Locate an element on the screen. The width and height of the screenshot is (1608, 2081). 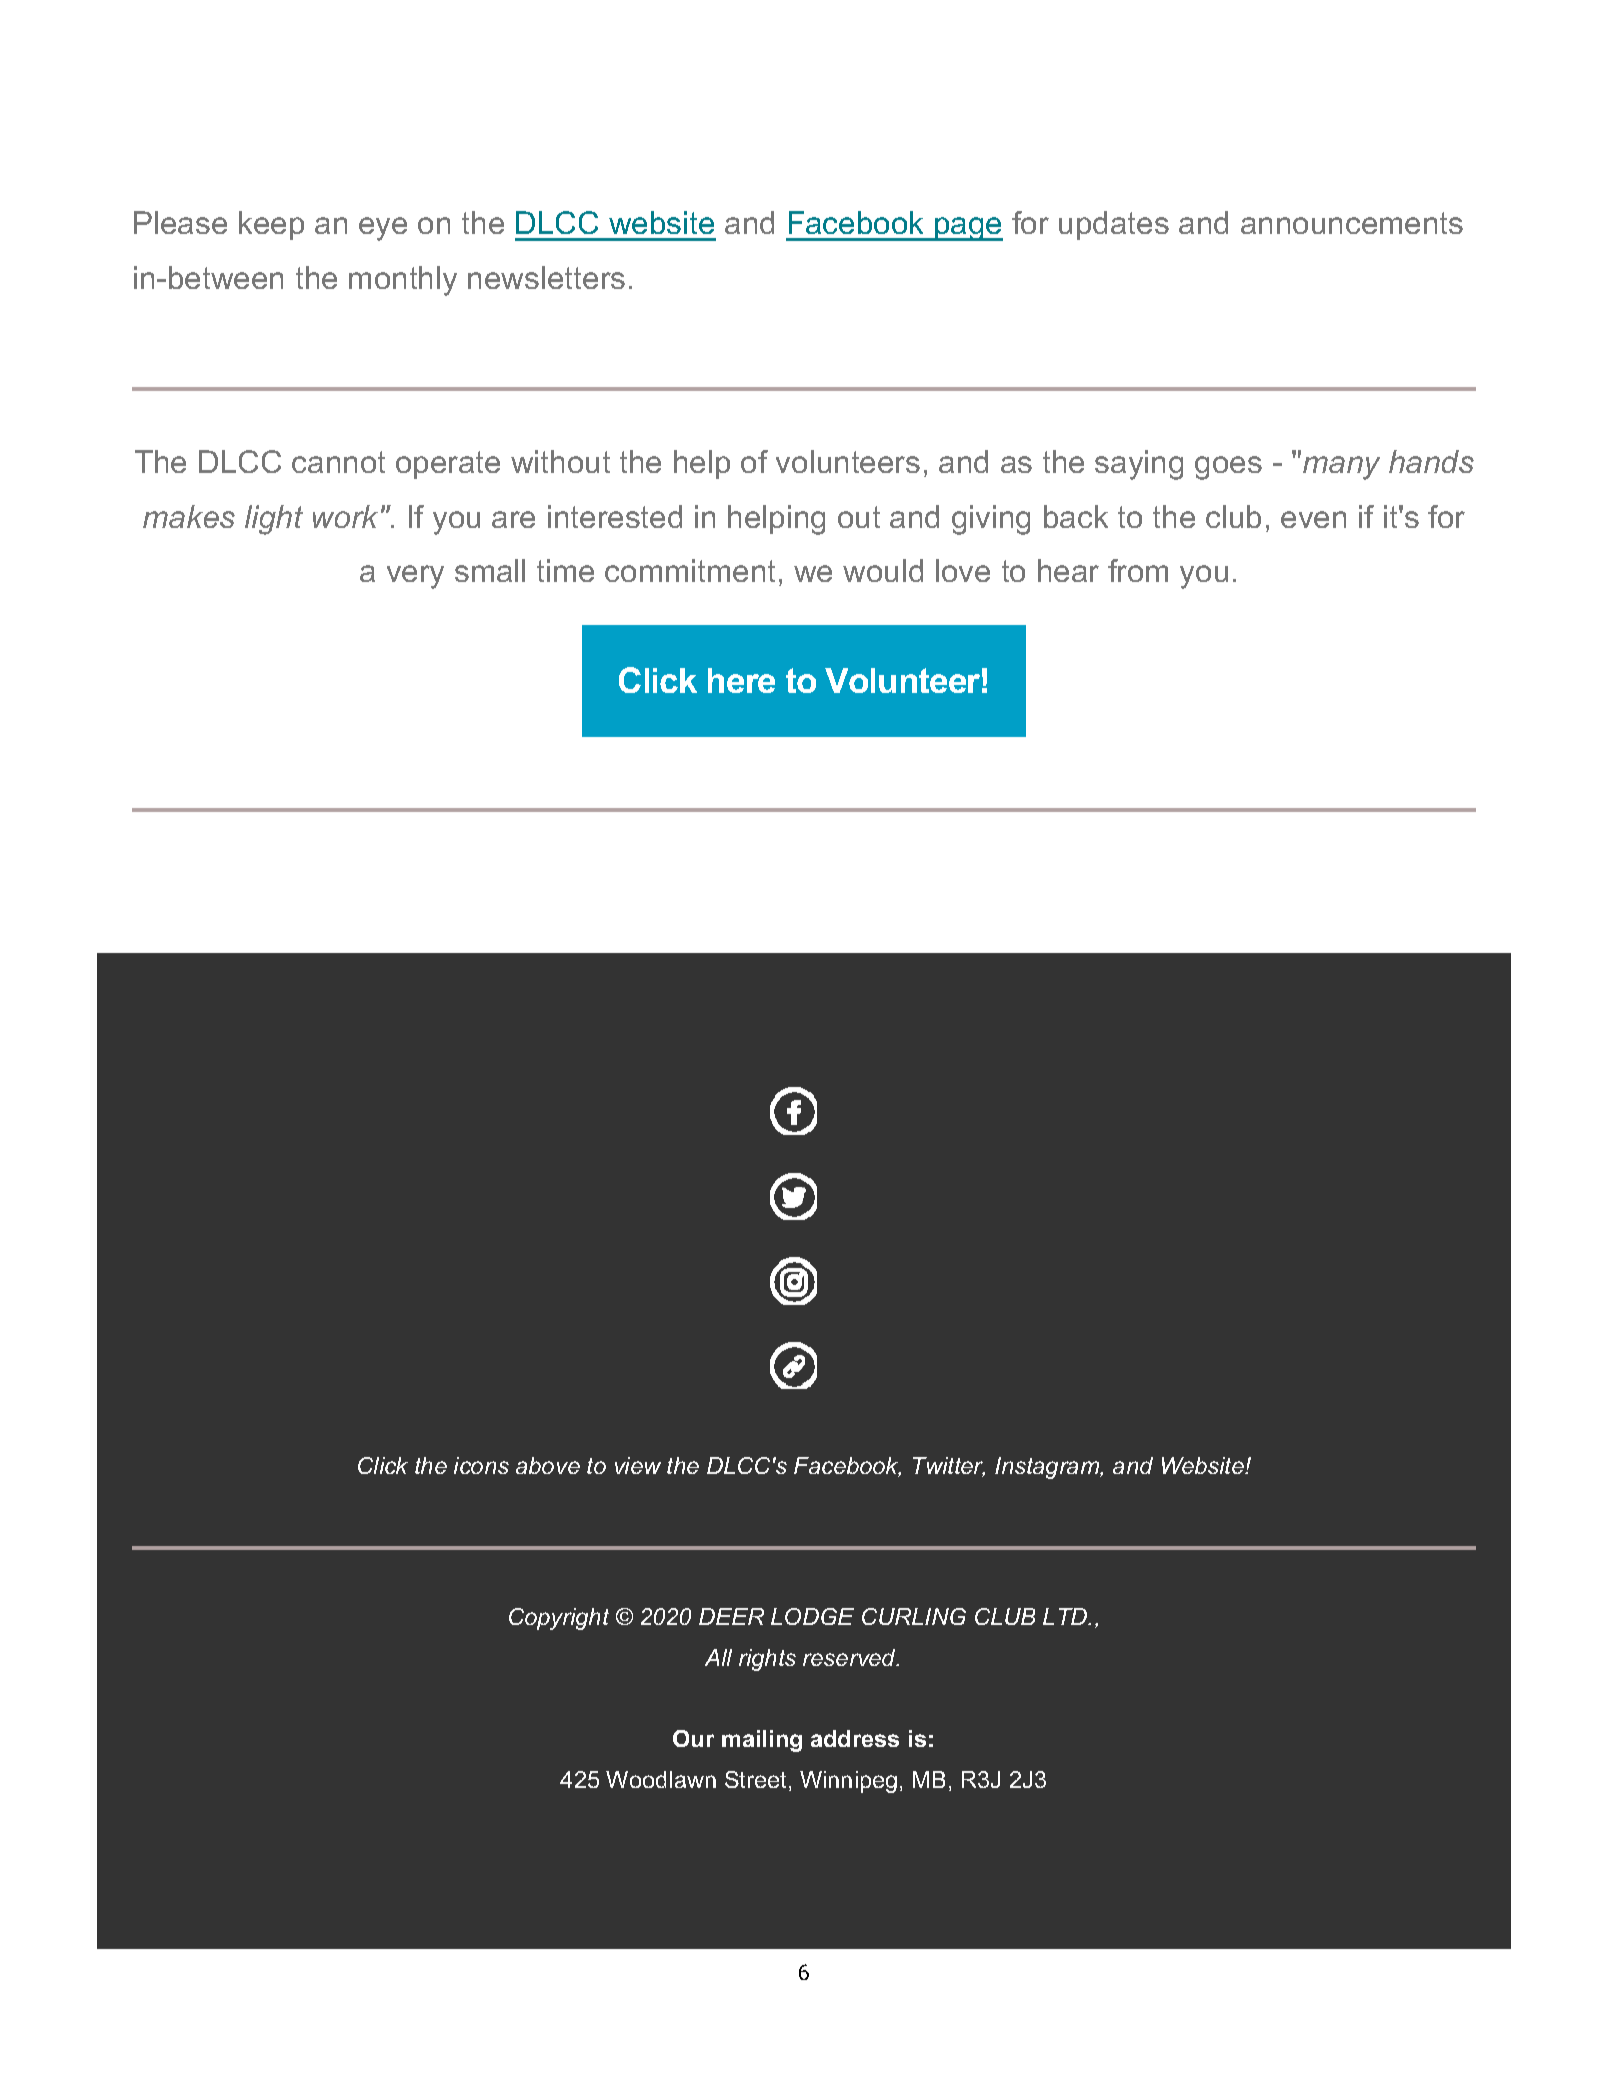
announcements is located at coordinates (1352, 223).
